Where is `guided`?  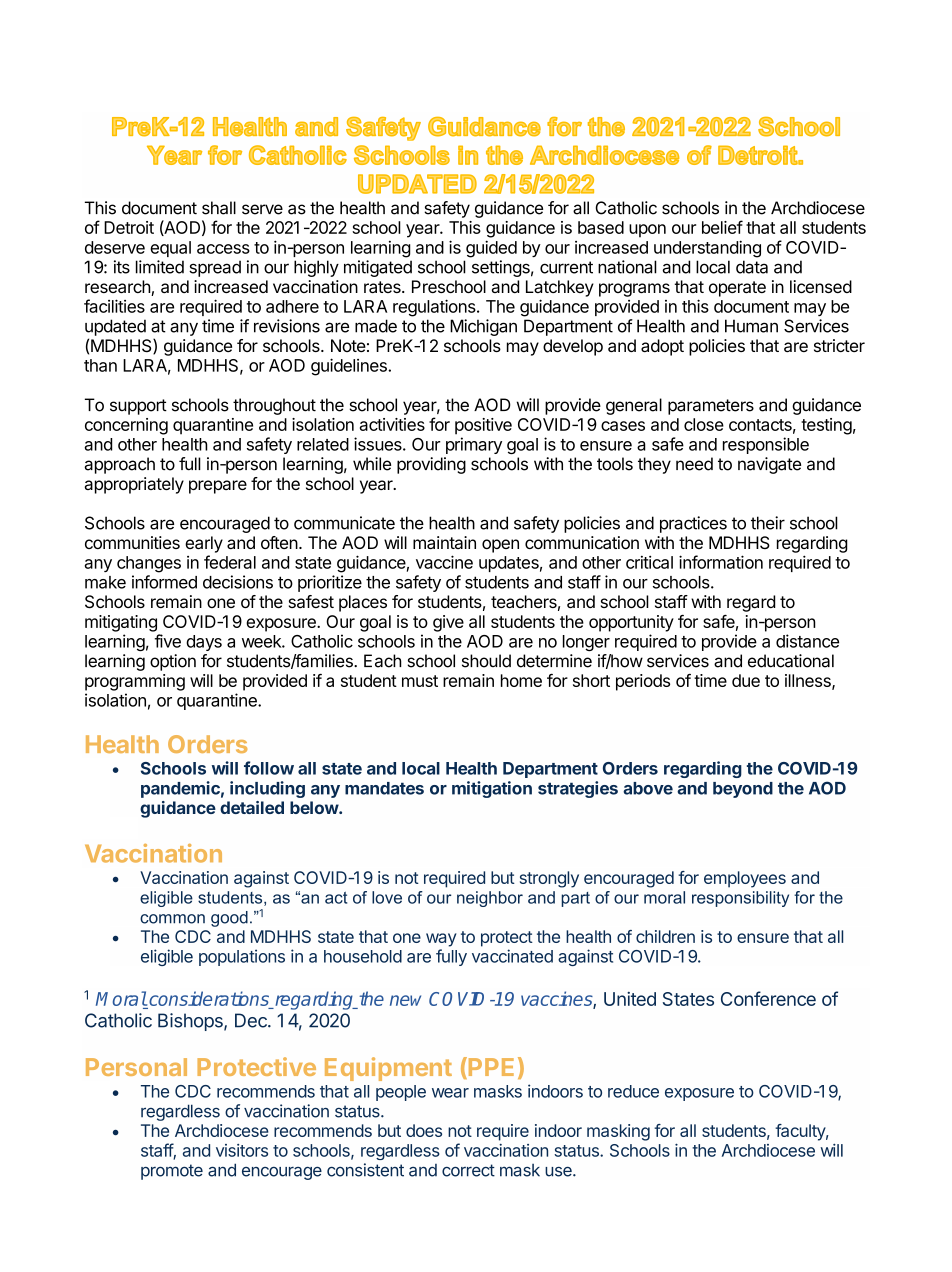 guided is located at coordinates (491, 249).
